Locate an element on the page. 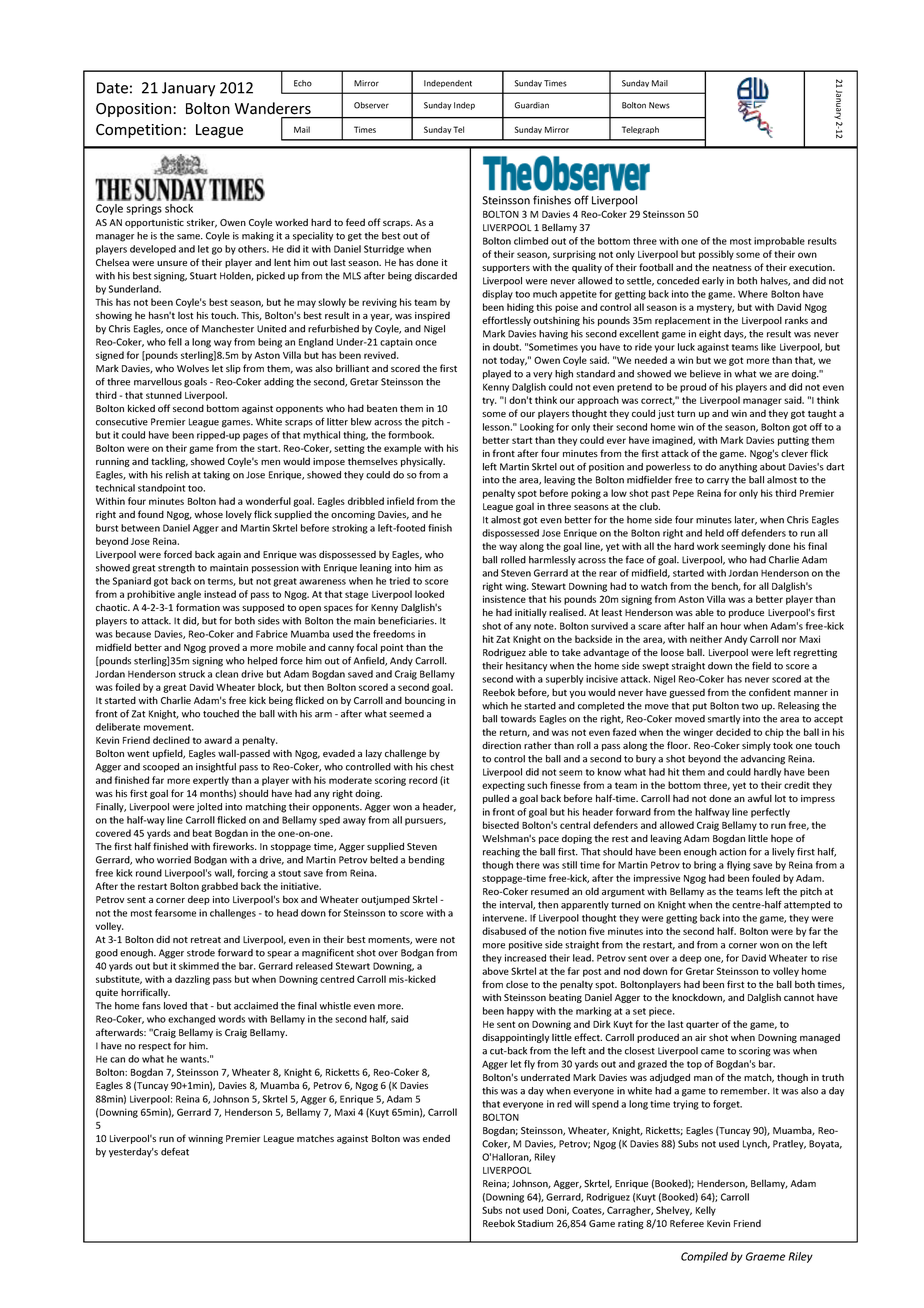 This document has width=924, height=1308. Competition is located at coordinates (140, 131).
